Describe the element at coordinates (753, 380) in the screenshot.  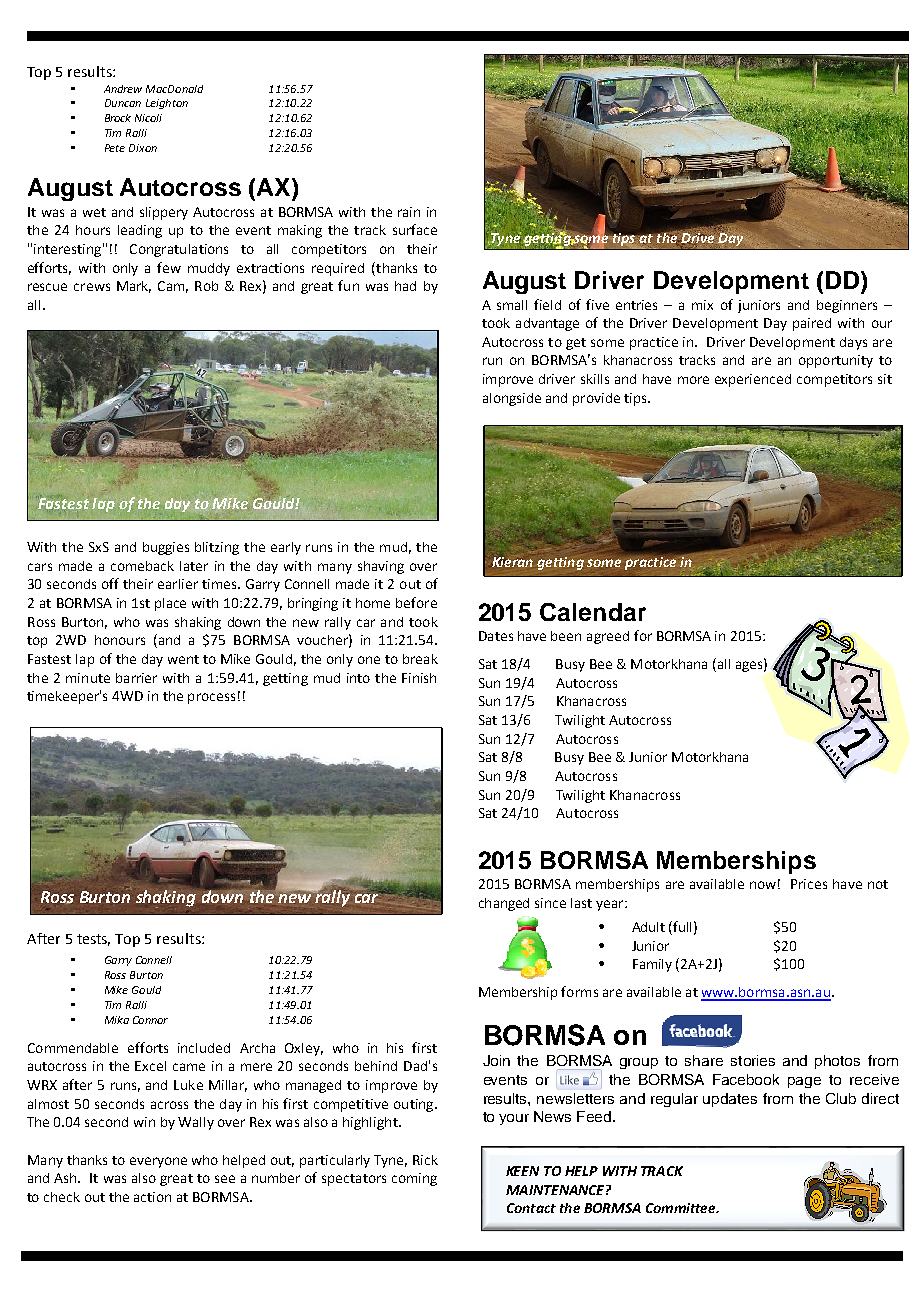
I see `experienced` at that location.
